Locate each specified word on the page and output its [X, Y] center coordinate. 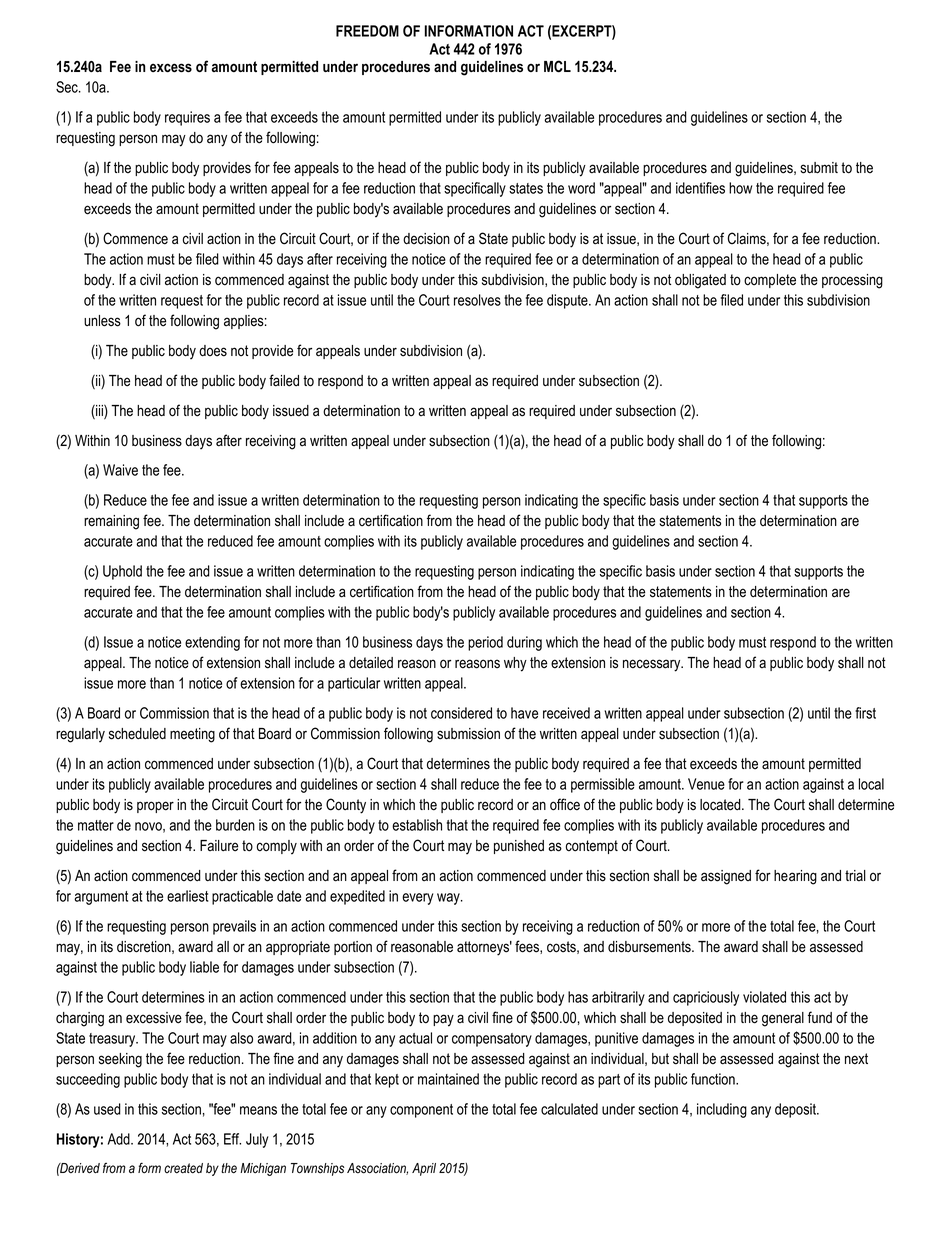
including [722, 1110]
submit [819, 168]
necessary [653, 665]
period [485, 643]
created [183, 1168]
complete [770, 281]
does [213, 351]
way [449, 899]
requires [187, 118]
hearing [795, 877]
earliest [187, 896]
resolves [477, 300]
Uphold [122, 572]
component [421, 1111]
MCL [557, 66]
